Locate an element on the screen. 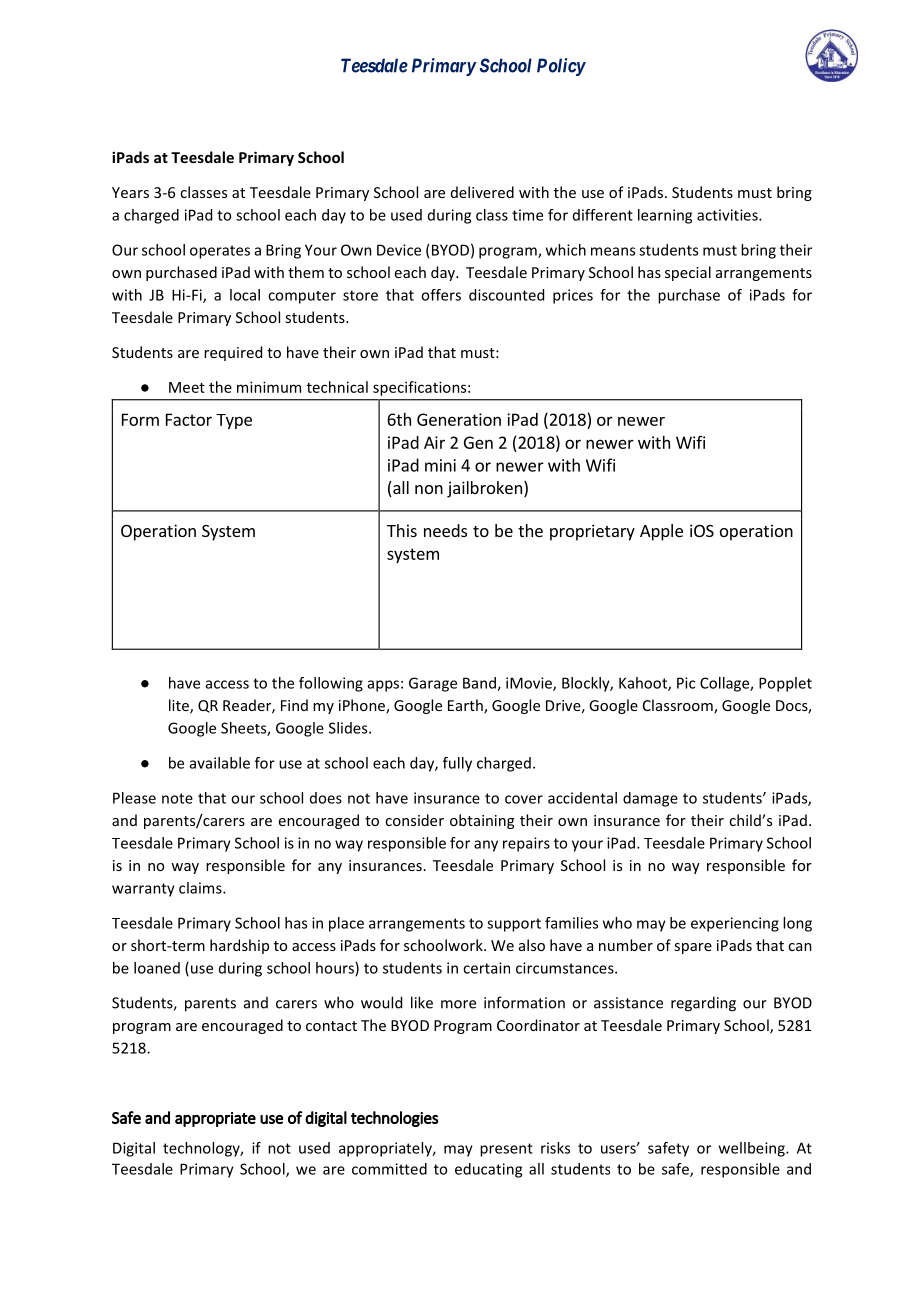 The width and height of the screenshot is (924, 1308). Years is located at coordinates (130, 192).
